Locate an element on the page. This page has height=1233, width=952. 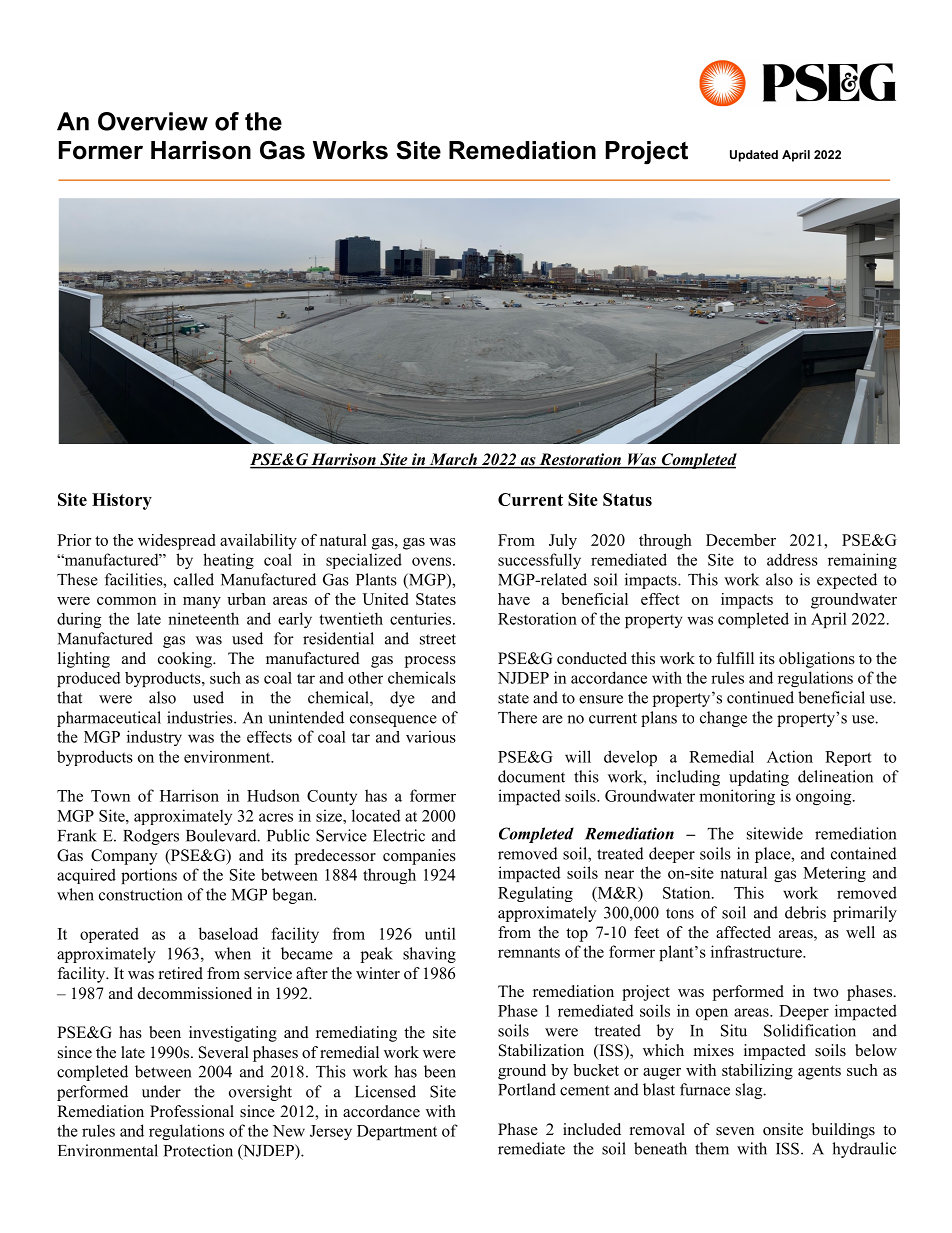
Overview is located at coordinates (153, 121).
